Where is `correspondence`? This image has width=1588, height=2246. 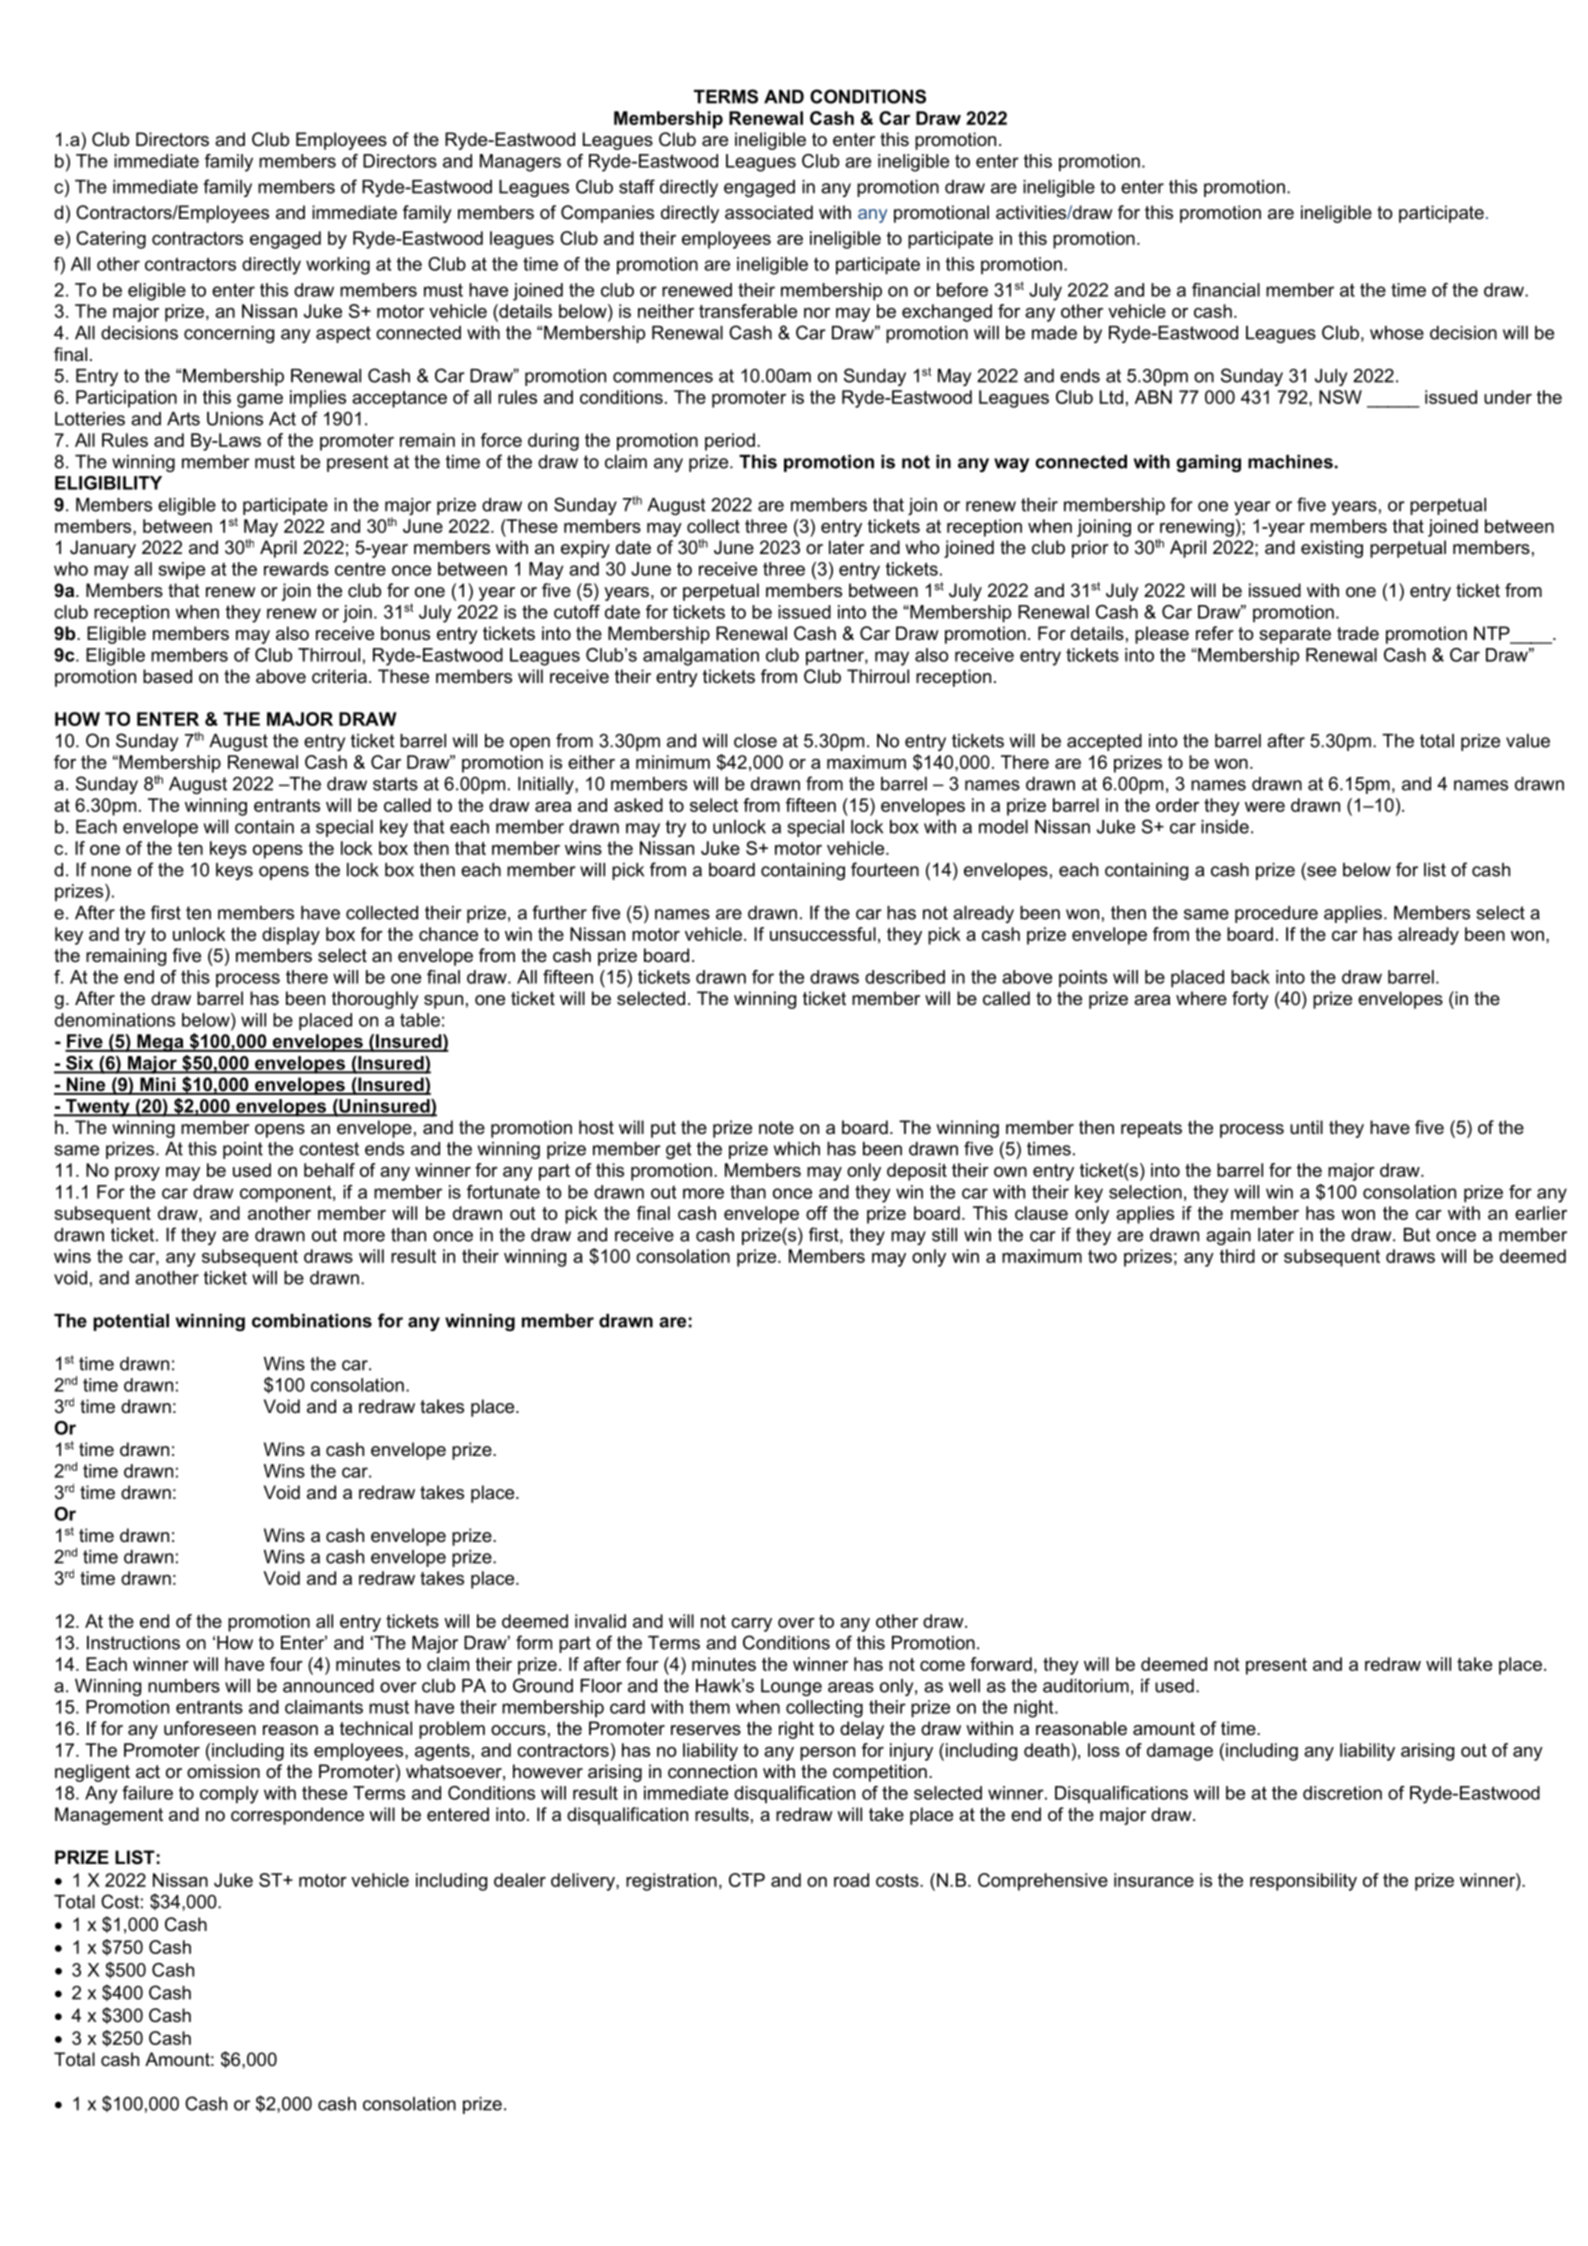 correspondence is located at coordinates (297, 1816).
